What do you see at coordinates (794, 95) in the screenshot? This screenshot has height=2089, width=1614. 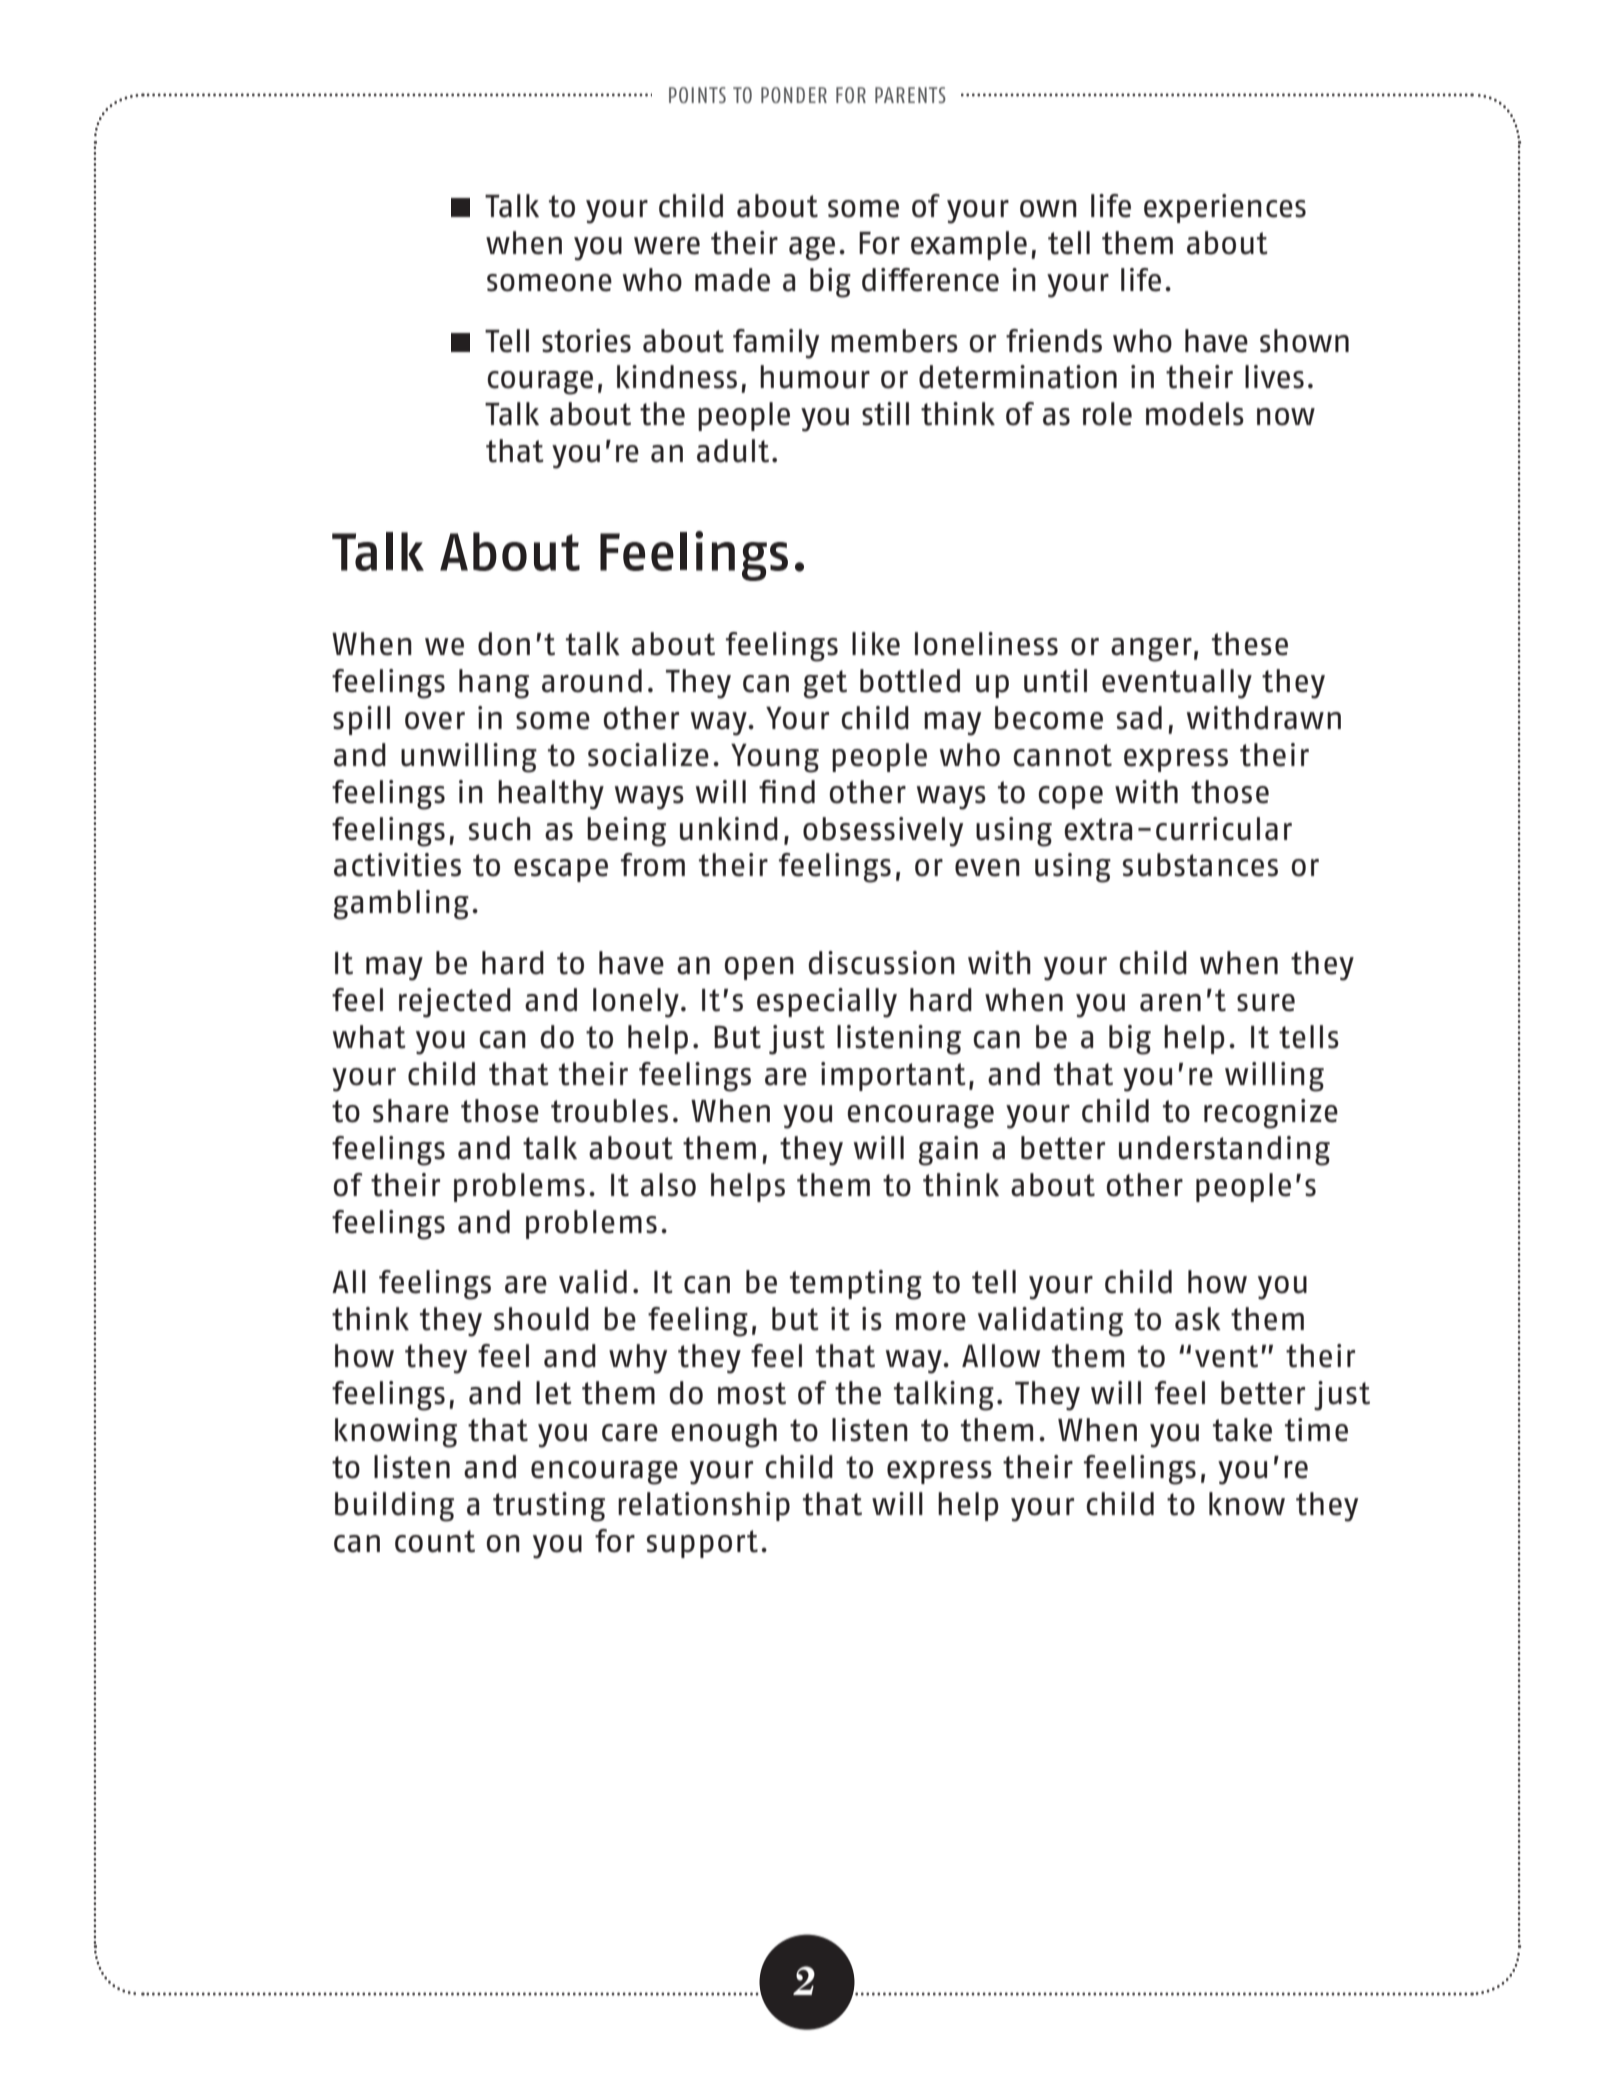 I see `PONDER` at bounding box center [794, 95].
